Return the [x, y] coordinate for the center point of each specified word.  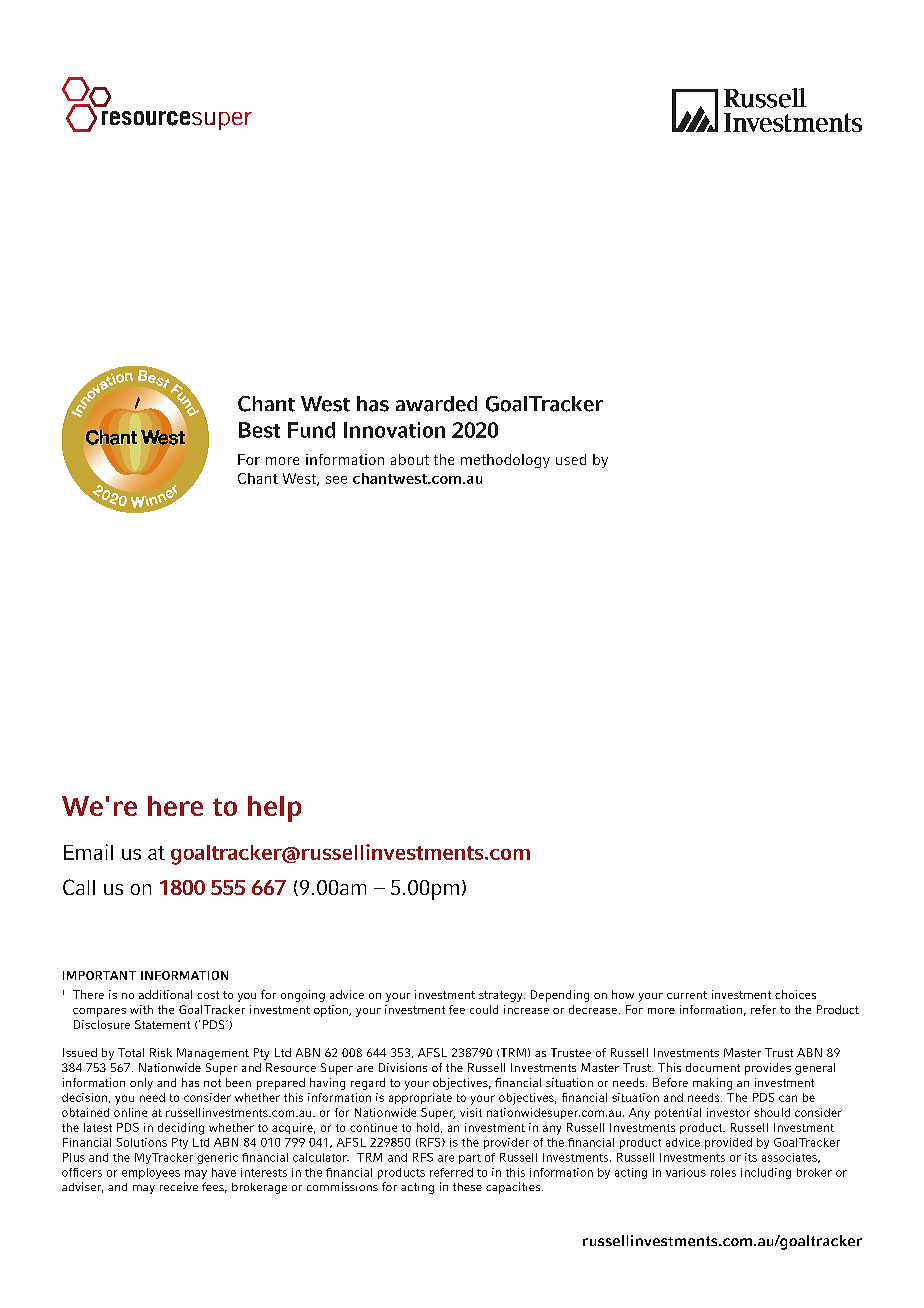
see [336, 480]
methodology [505, 461]
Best [259, 430]
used [571, 459]
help [274, 809]
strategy [502, 996]
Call [79, 887]
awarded [436, 404]
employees [151, 1173]
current [687, 995]
